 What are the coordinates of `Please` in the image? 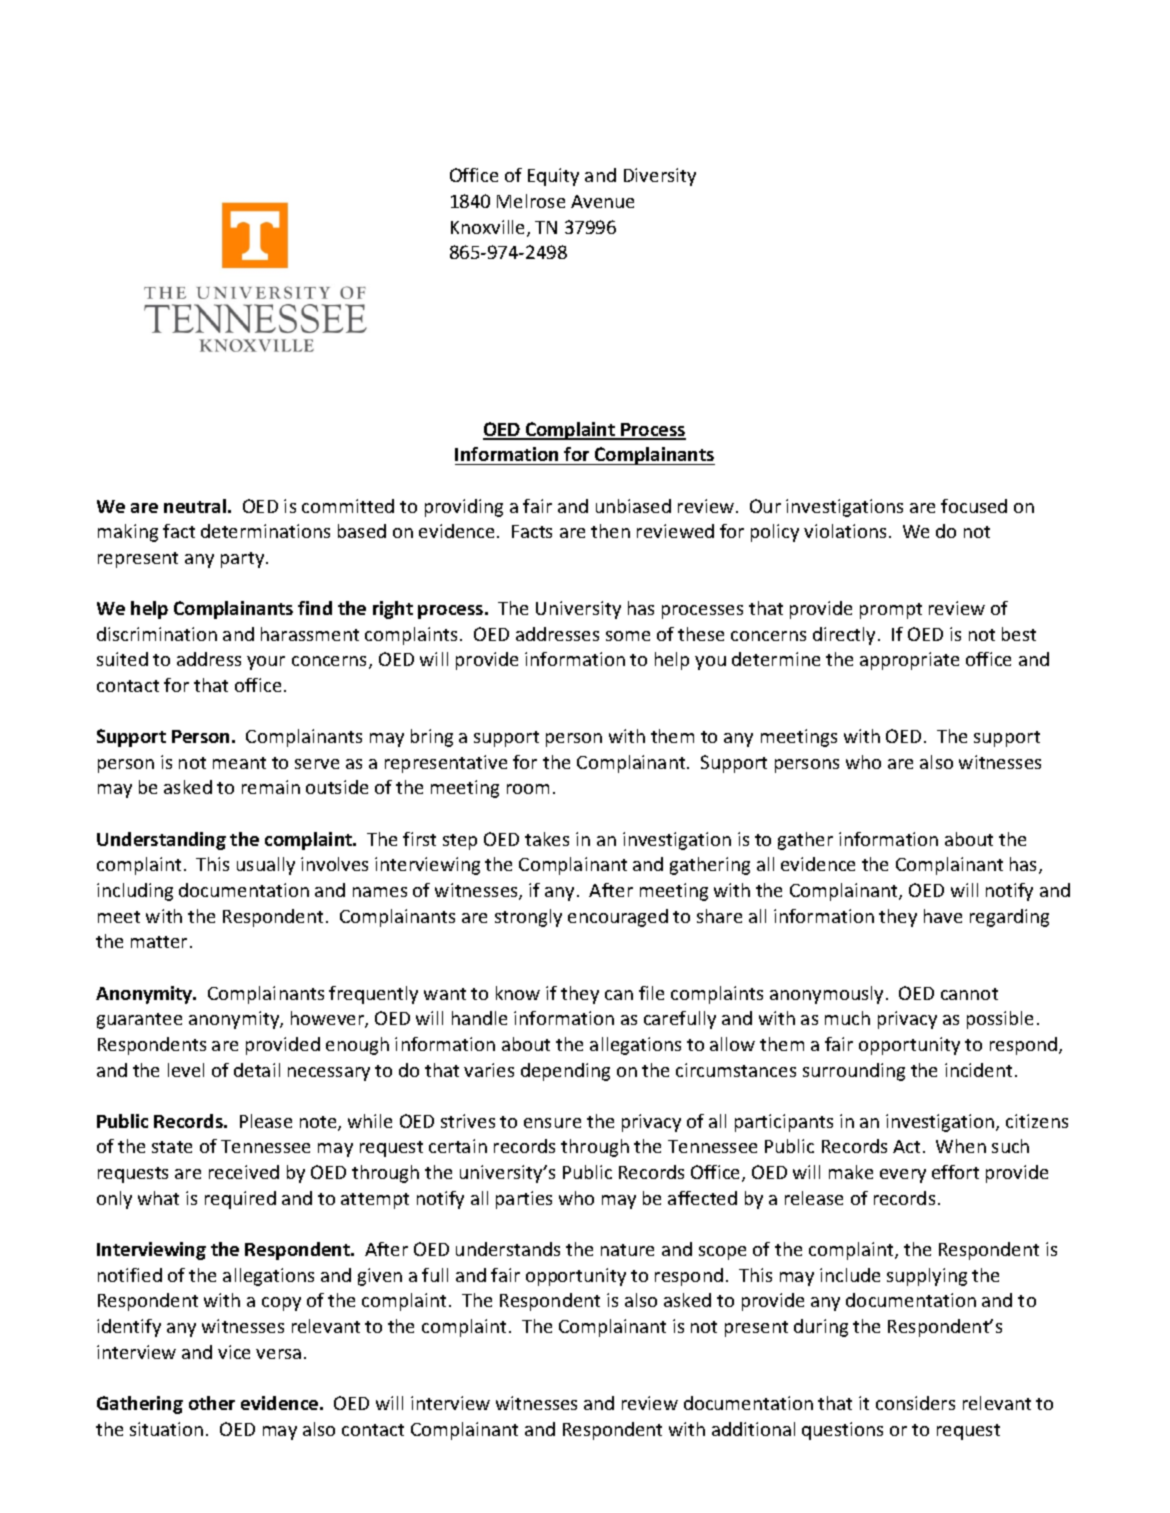 It's located at (266, 1121).
